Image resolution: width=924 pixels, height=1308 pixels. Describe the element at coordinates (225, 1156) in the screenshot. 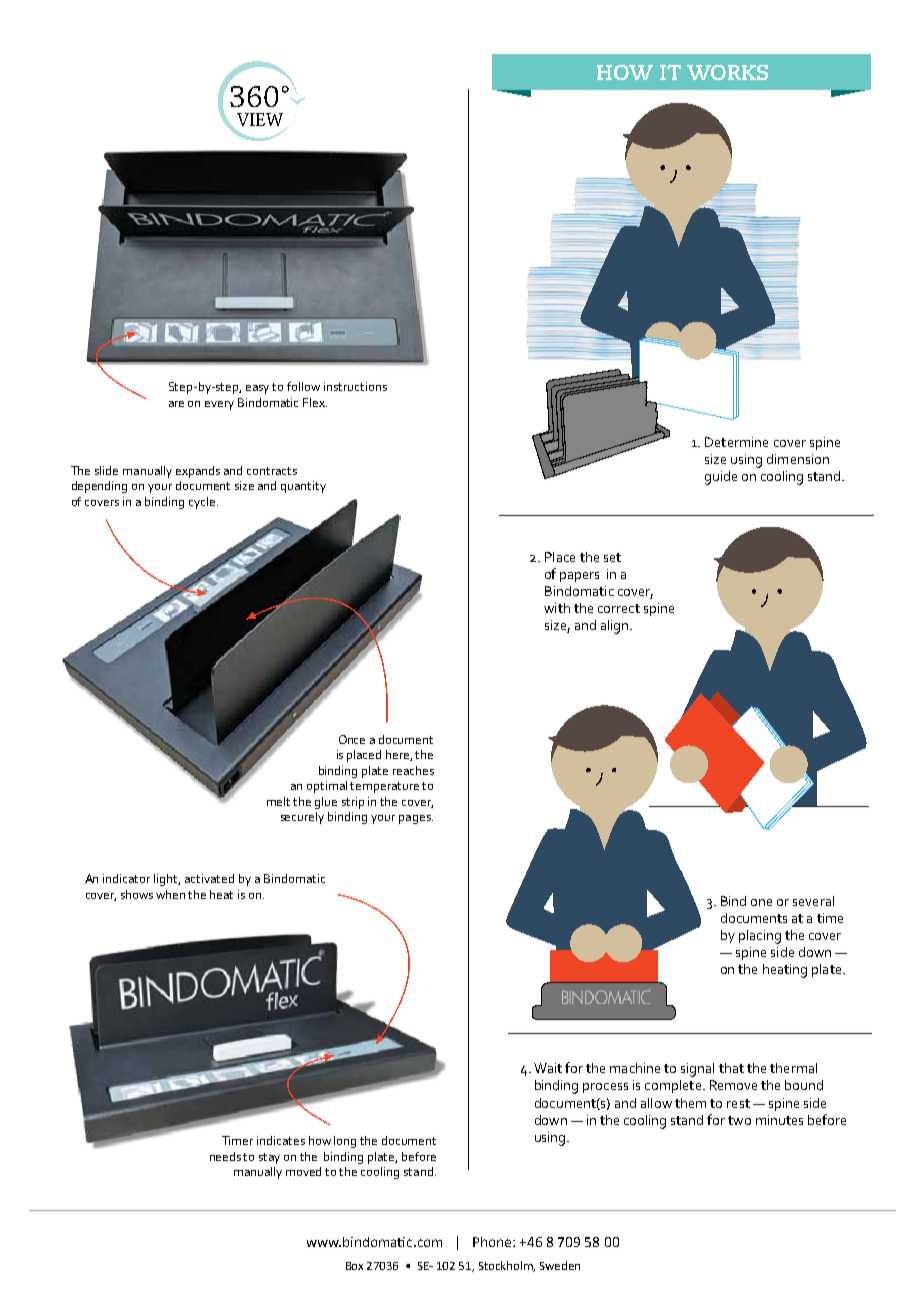

I see `needs` at that location.
